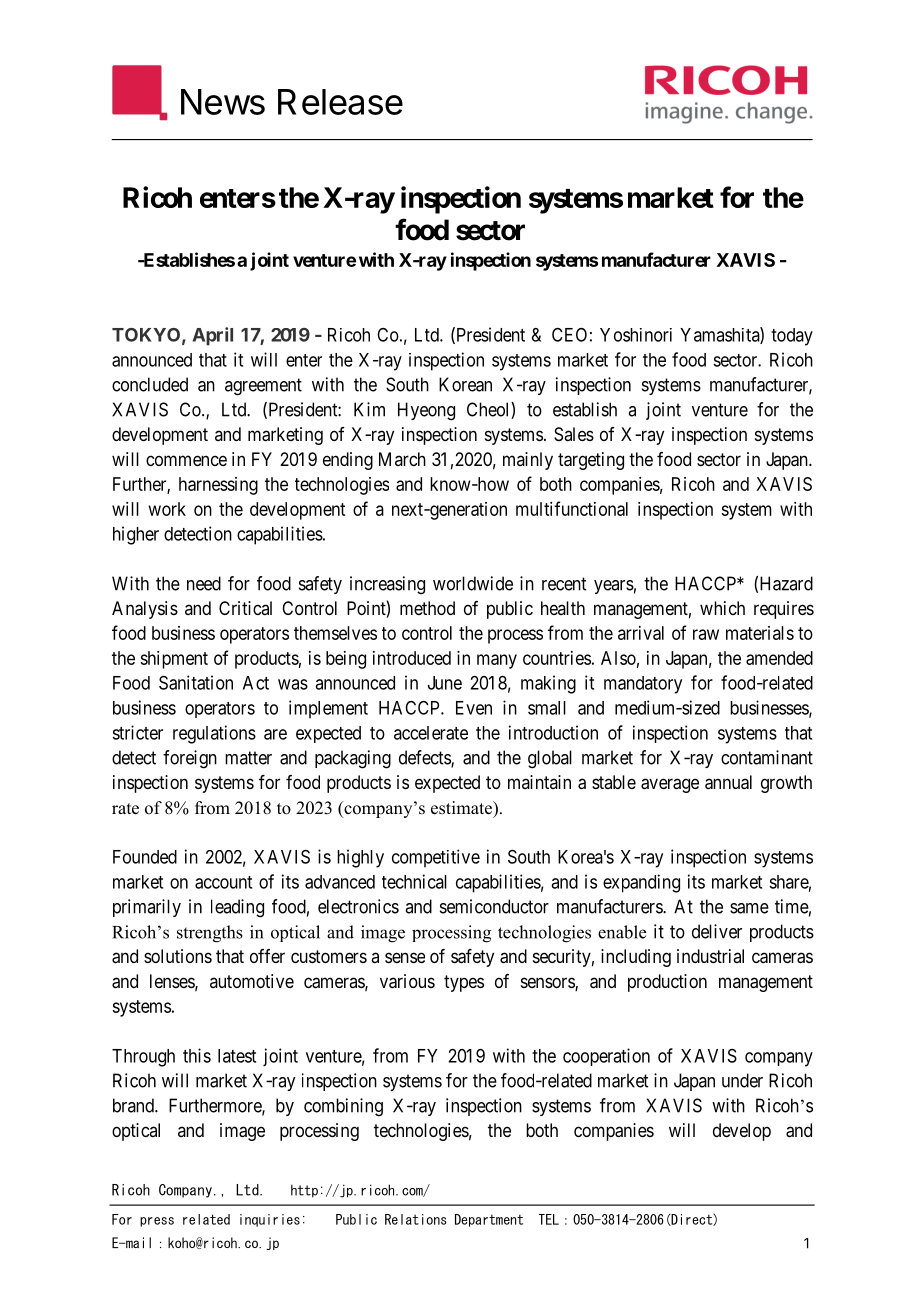 This screenshot has width=924, height=1308. I want to click on targeting, so click(591, 461).
